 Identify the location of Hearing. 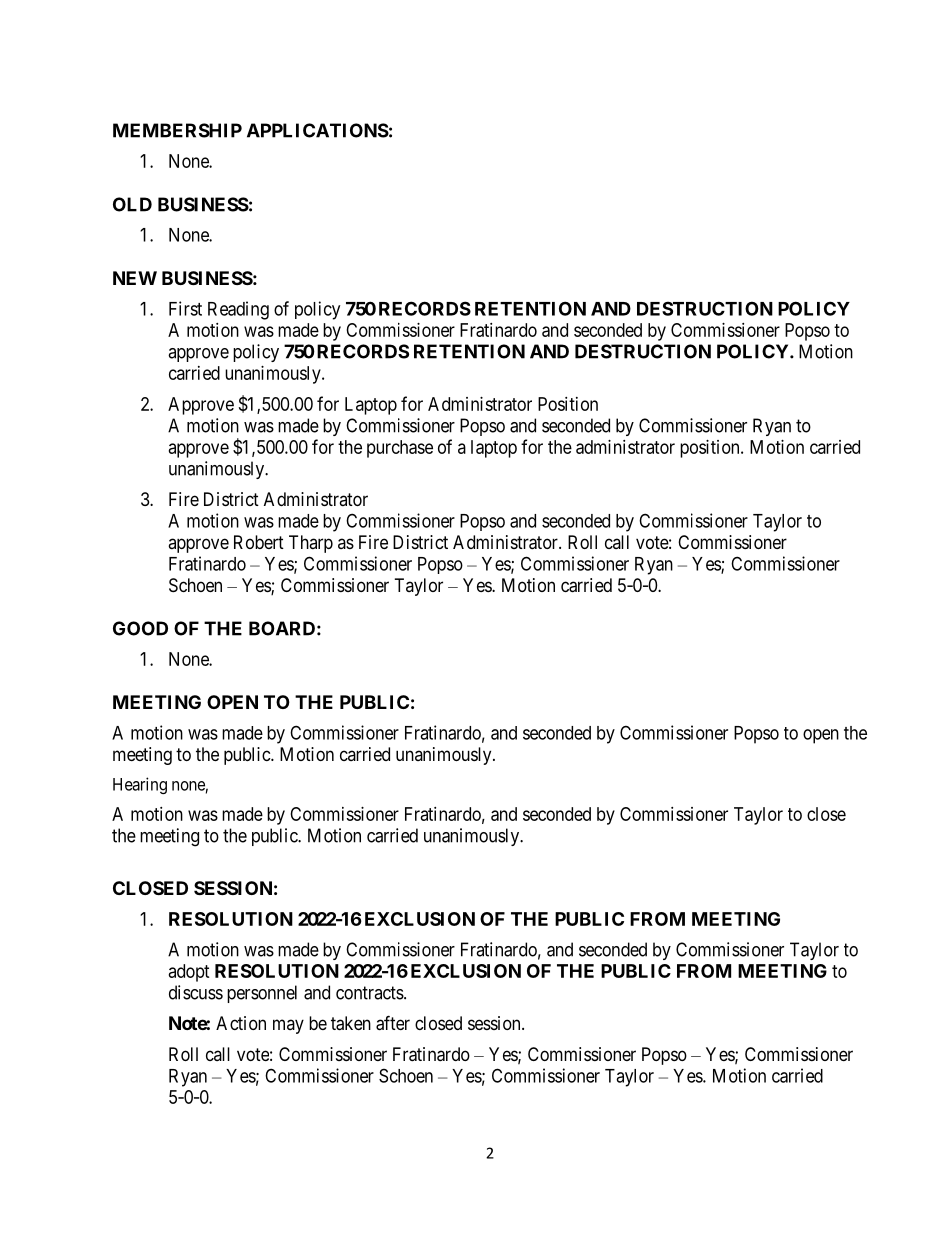
(140, 785).
